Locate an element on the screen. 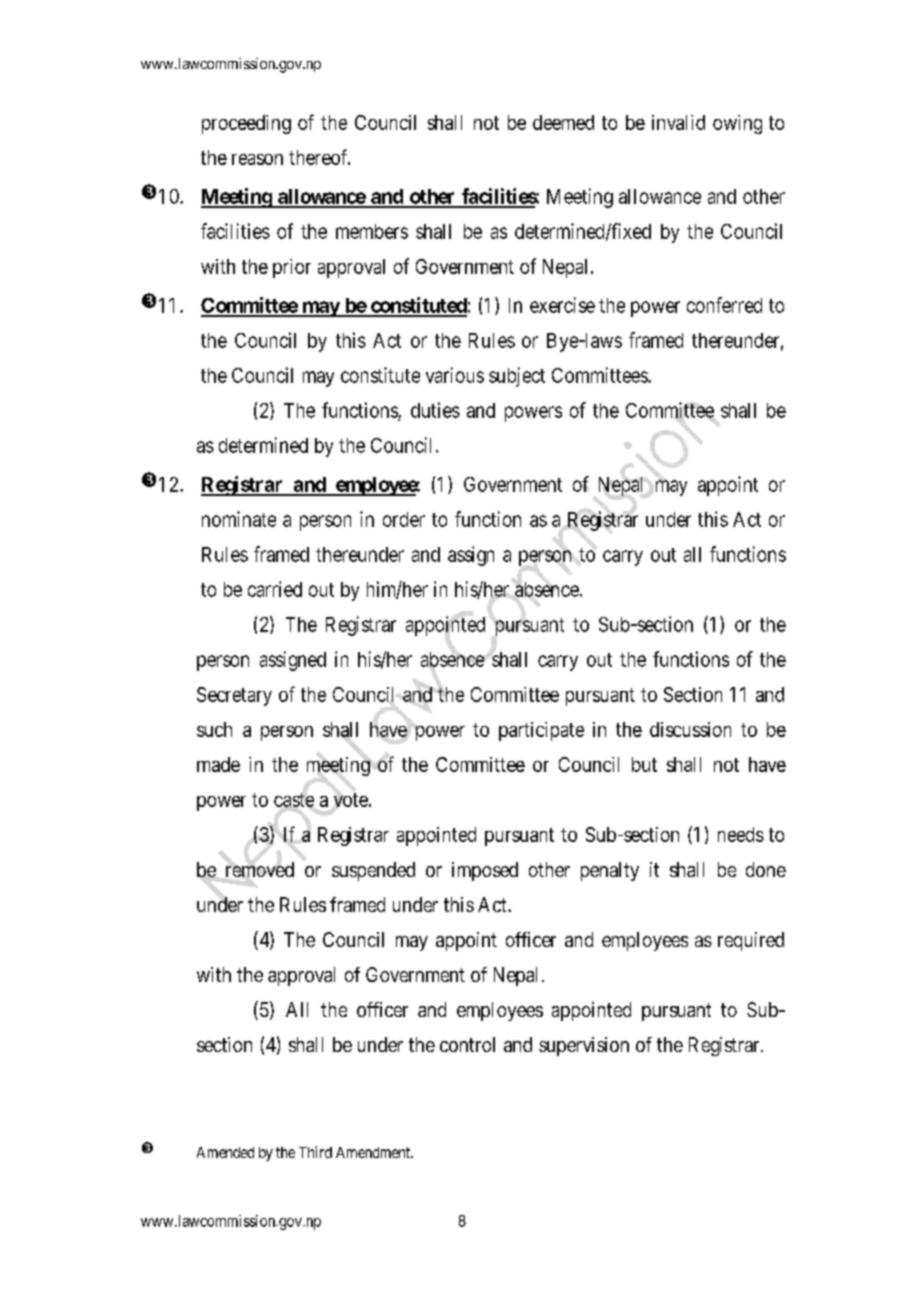 The image size is (924, 1308). supervision is located at coordinates (584, 1046).
